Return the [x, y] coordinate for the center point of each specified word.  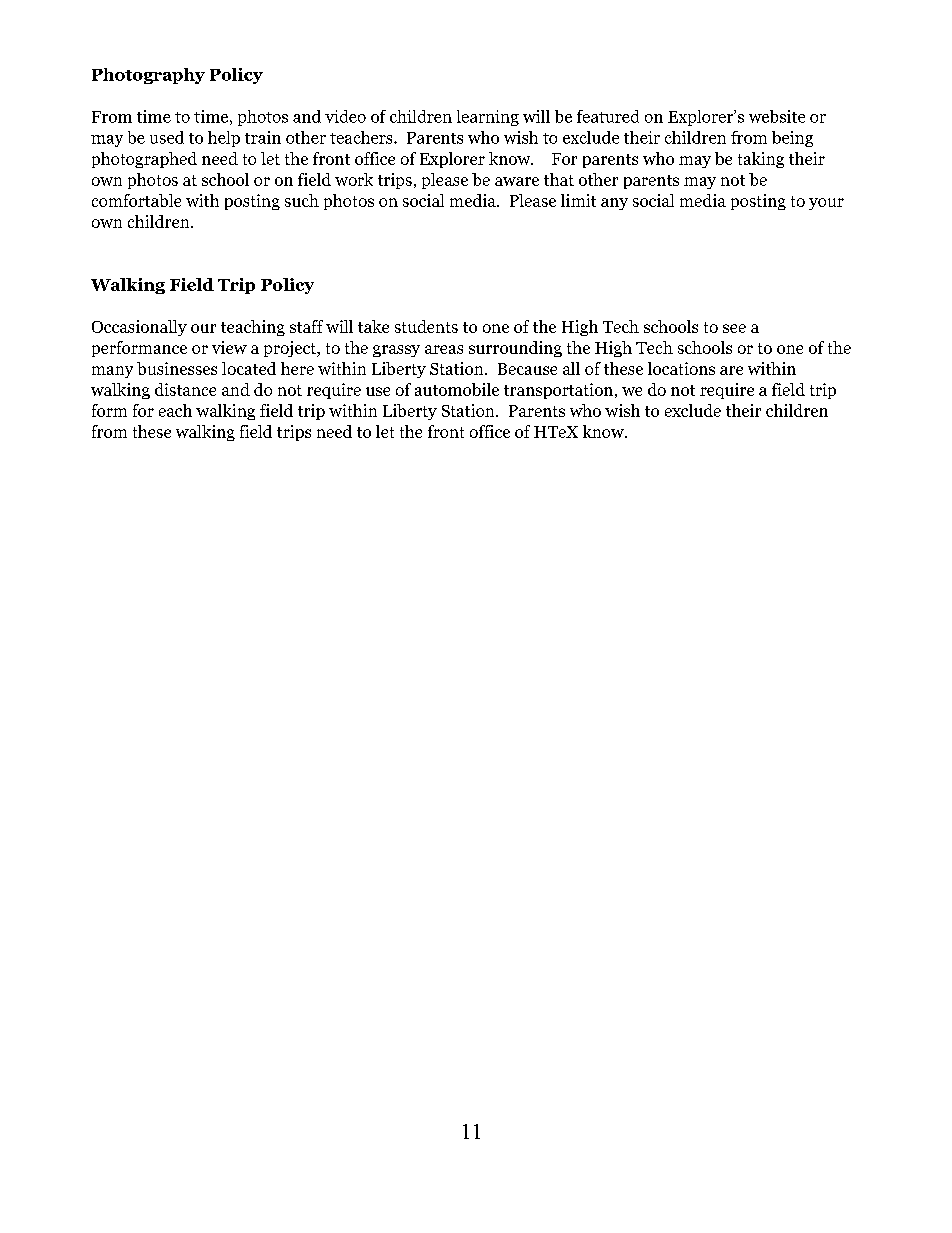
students [426, 326]
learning [488, 118]
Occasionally [139, 328]
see [734, 328]
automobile [457, 389]
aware [517, 181]
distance [185, 389]
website [777, 116]
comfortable [136, 200]
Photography [148, 76]
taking [761, 160]
